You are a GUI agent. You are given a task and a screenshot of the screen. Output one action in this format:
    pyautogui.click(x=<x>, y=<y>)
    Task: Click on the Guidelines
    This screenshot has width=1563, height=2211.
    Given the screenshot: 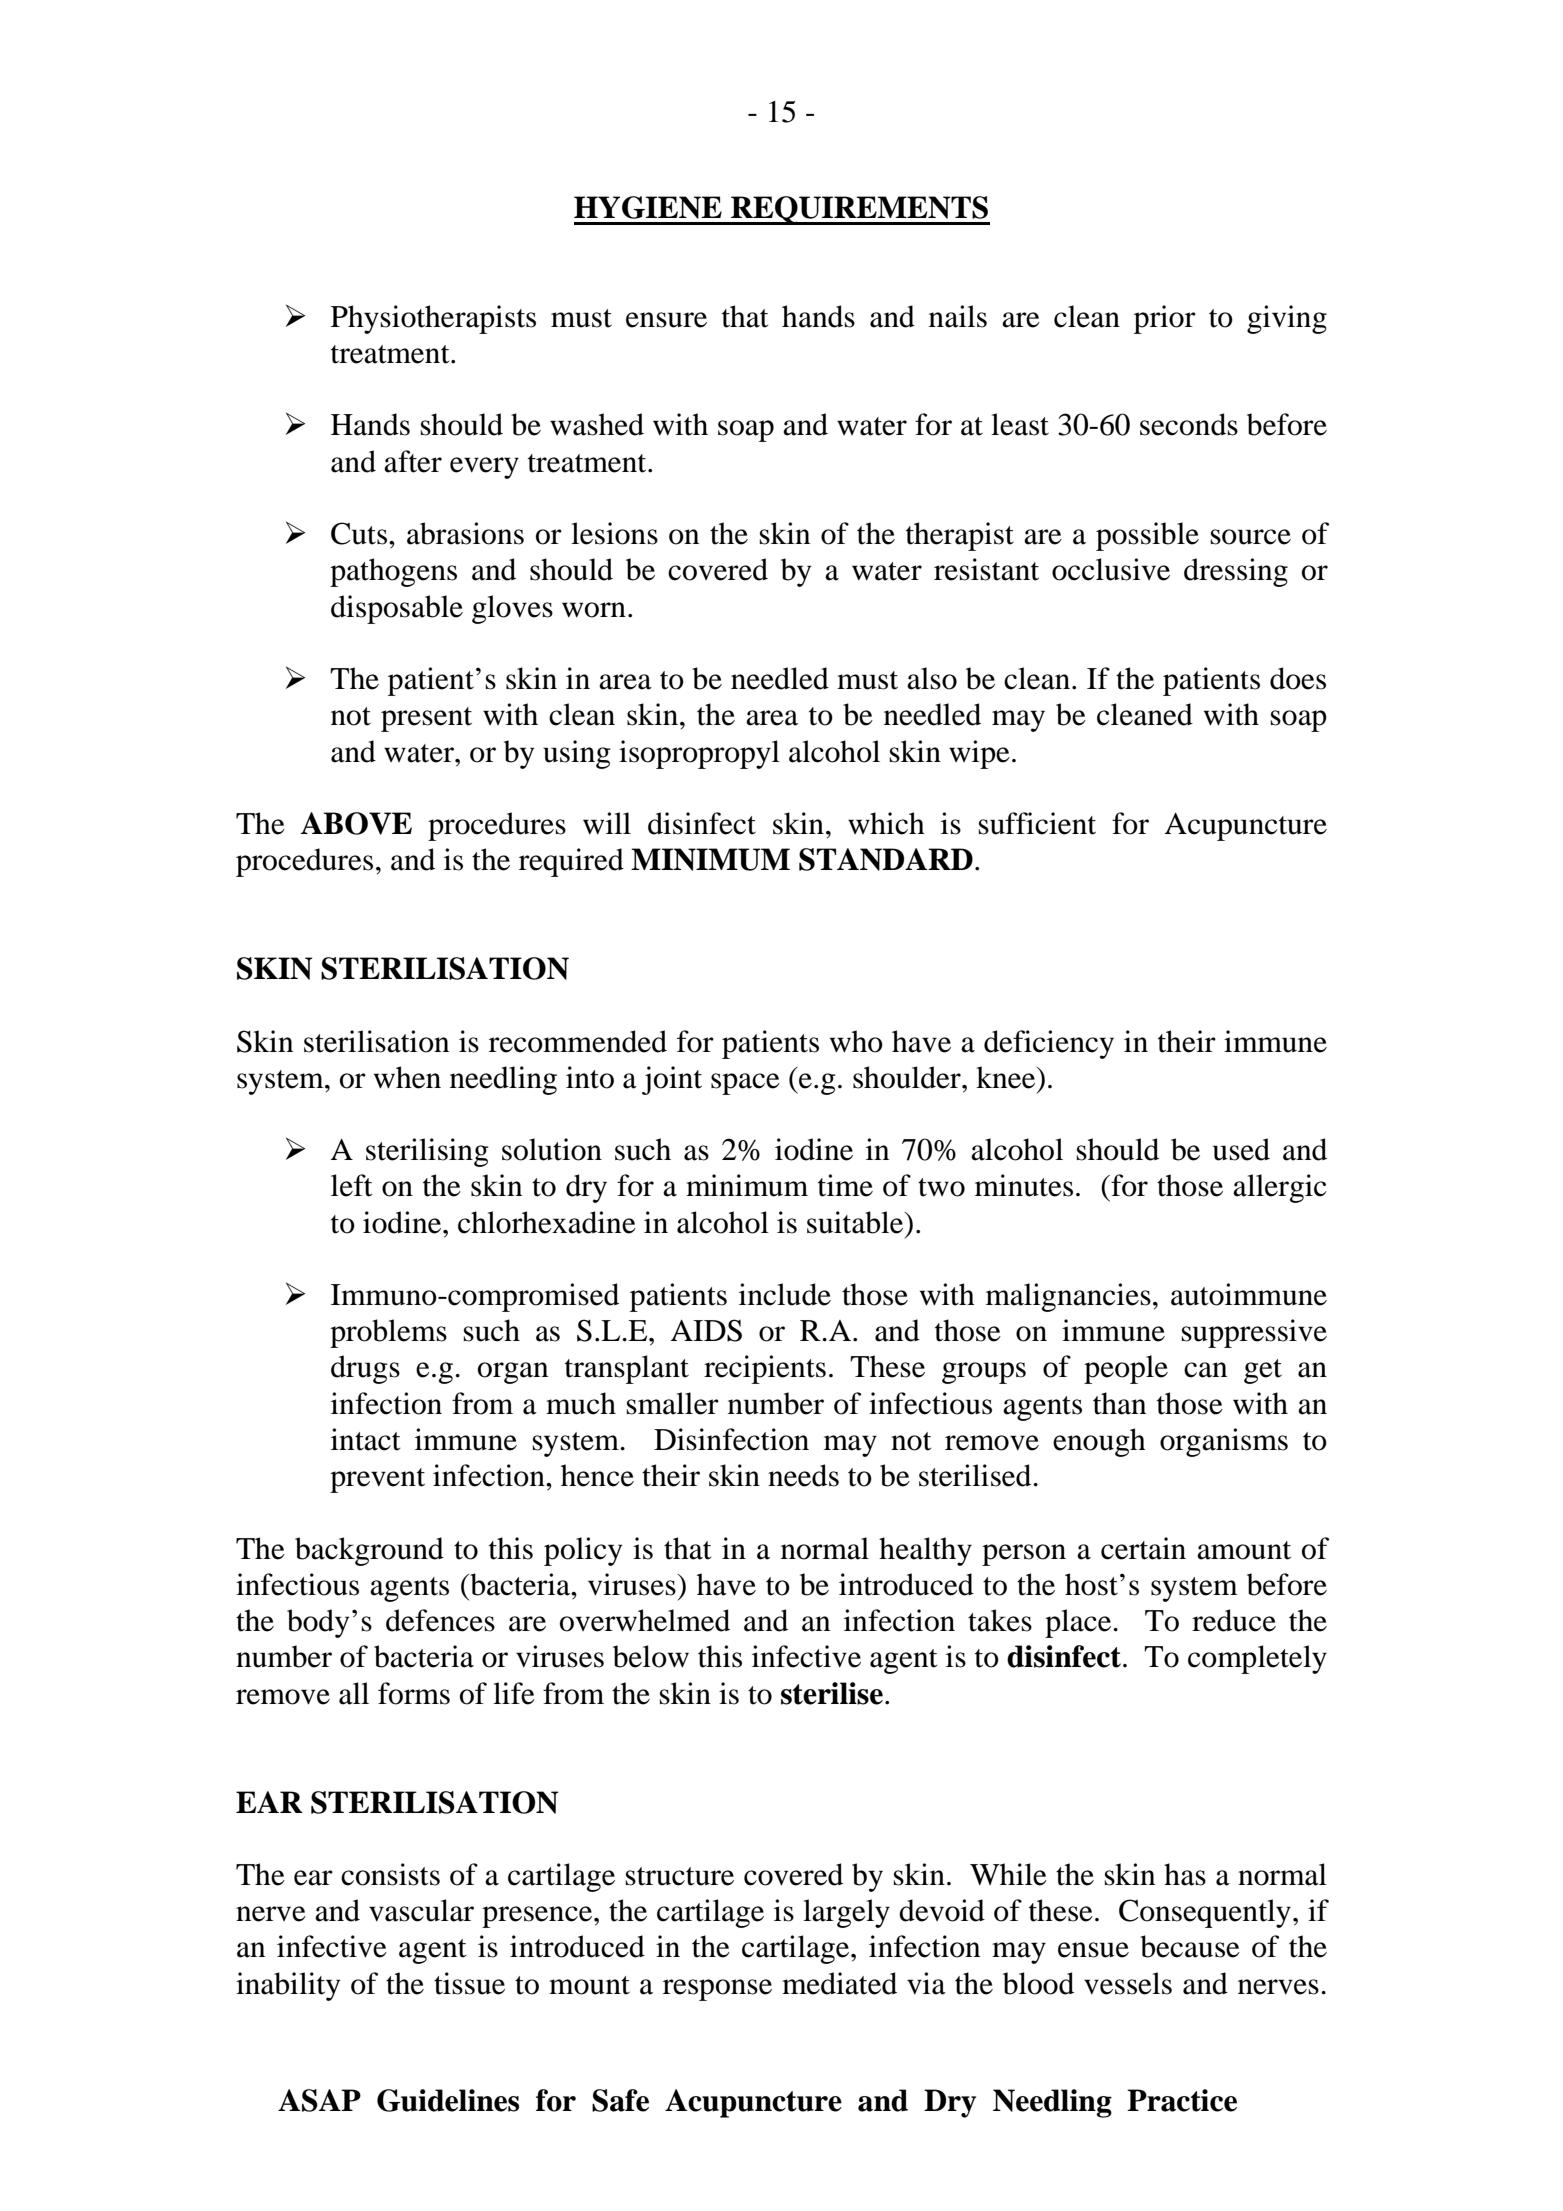 What is the action you would take?
    pyautogui.click(x=448, y=2100)
